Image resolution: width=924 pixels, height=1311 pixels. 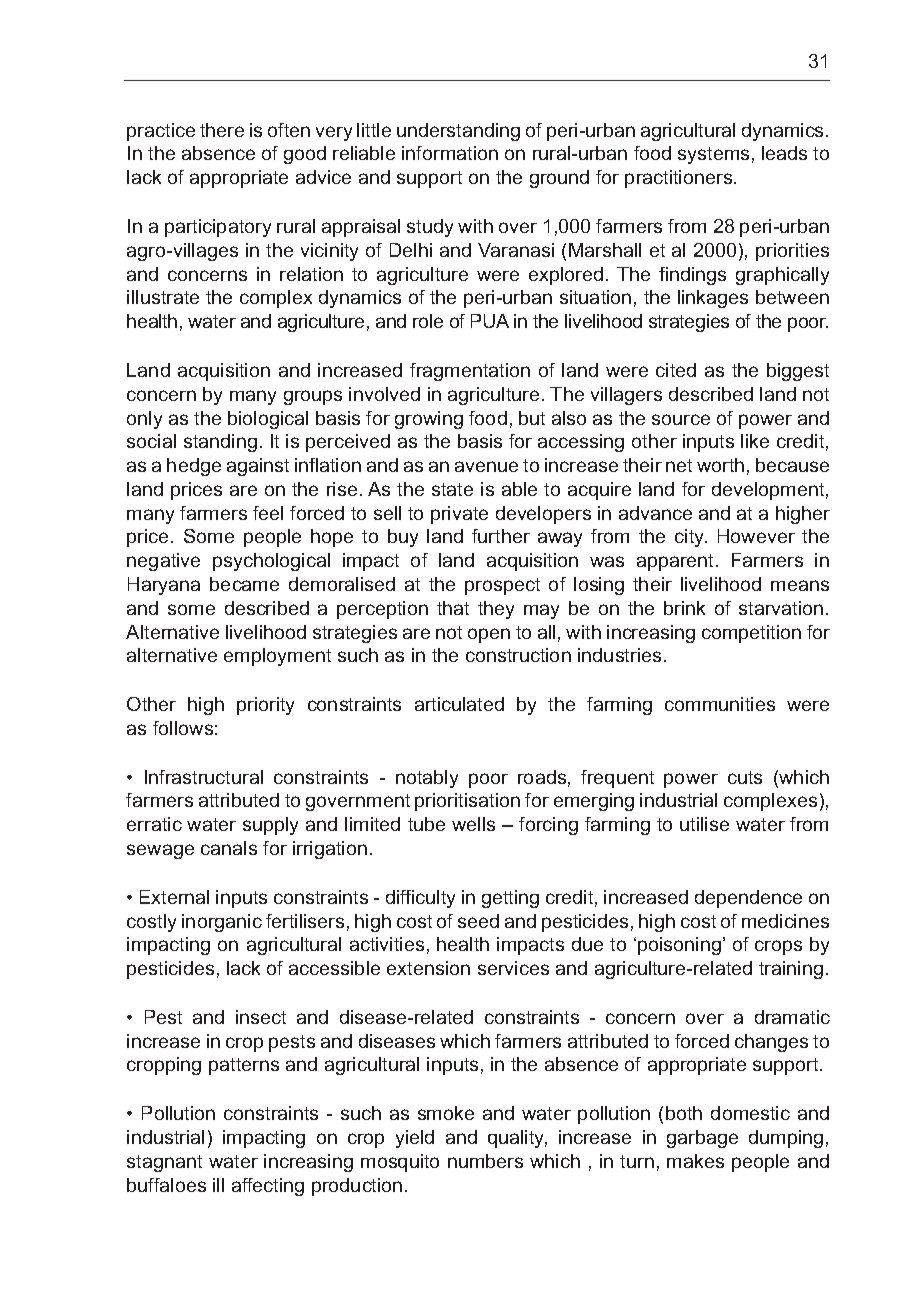 I want to click on there, so click(x=222, y=130).
